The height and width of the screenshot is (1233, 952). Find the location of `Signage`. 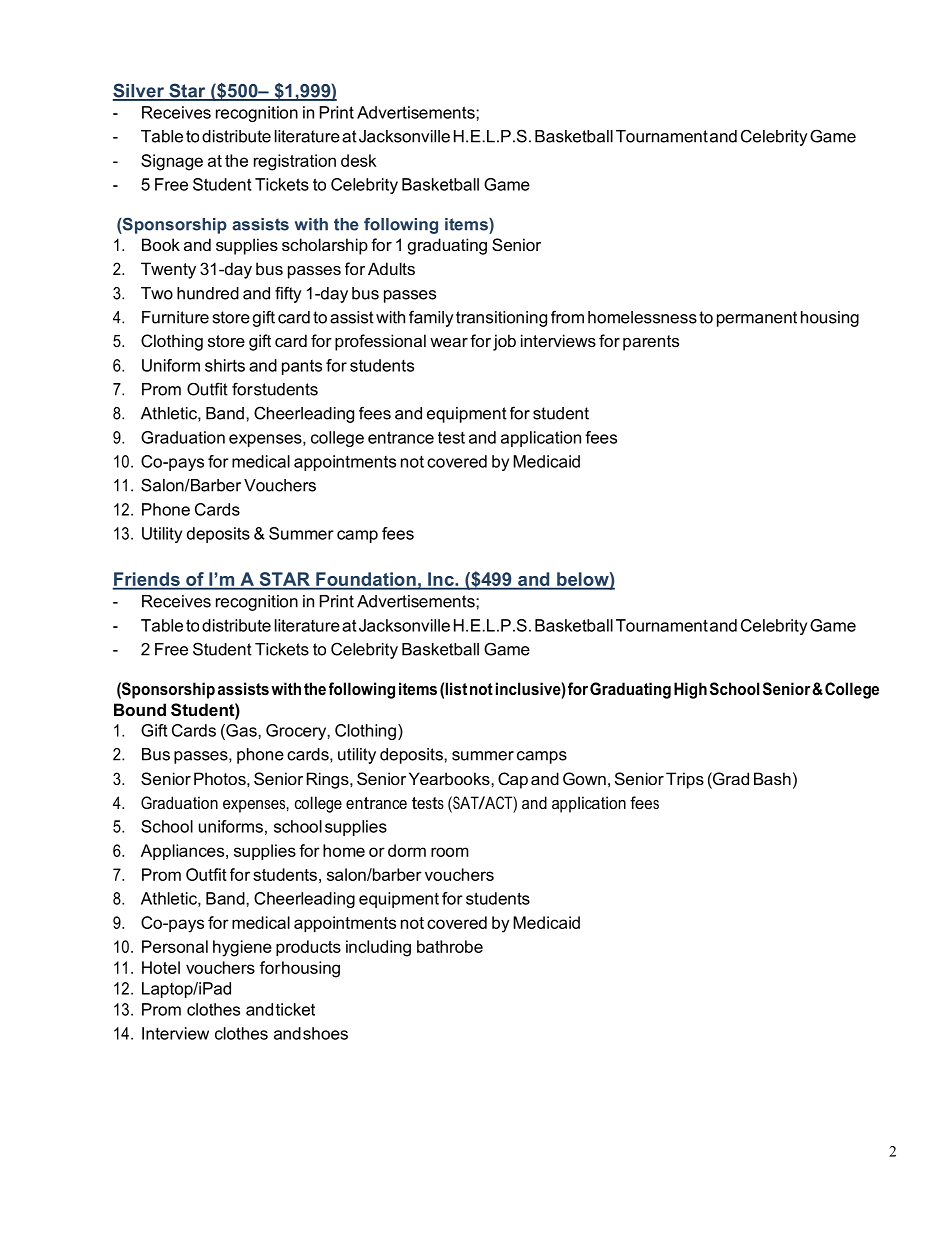

Signage is located at coordinates (172, 162).
